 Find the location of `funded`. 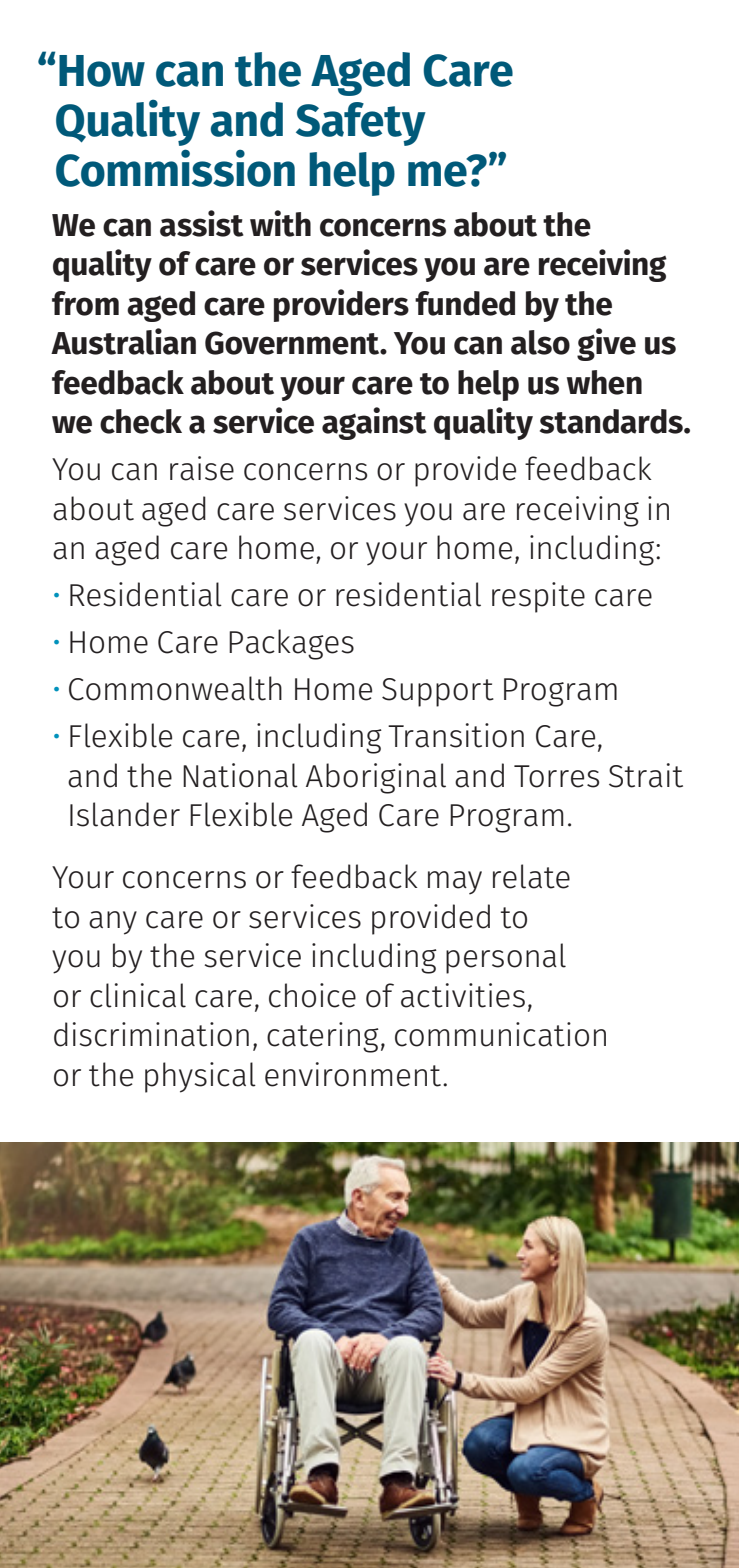

funded is located at coordinates (465, 303).
